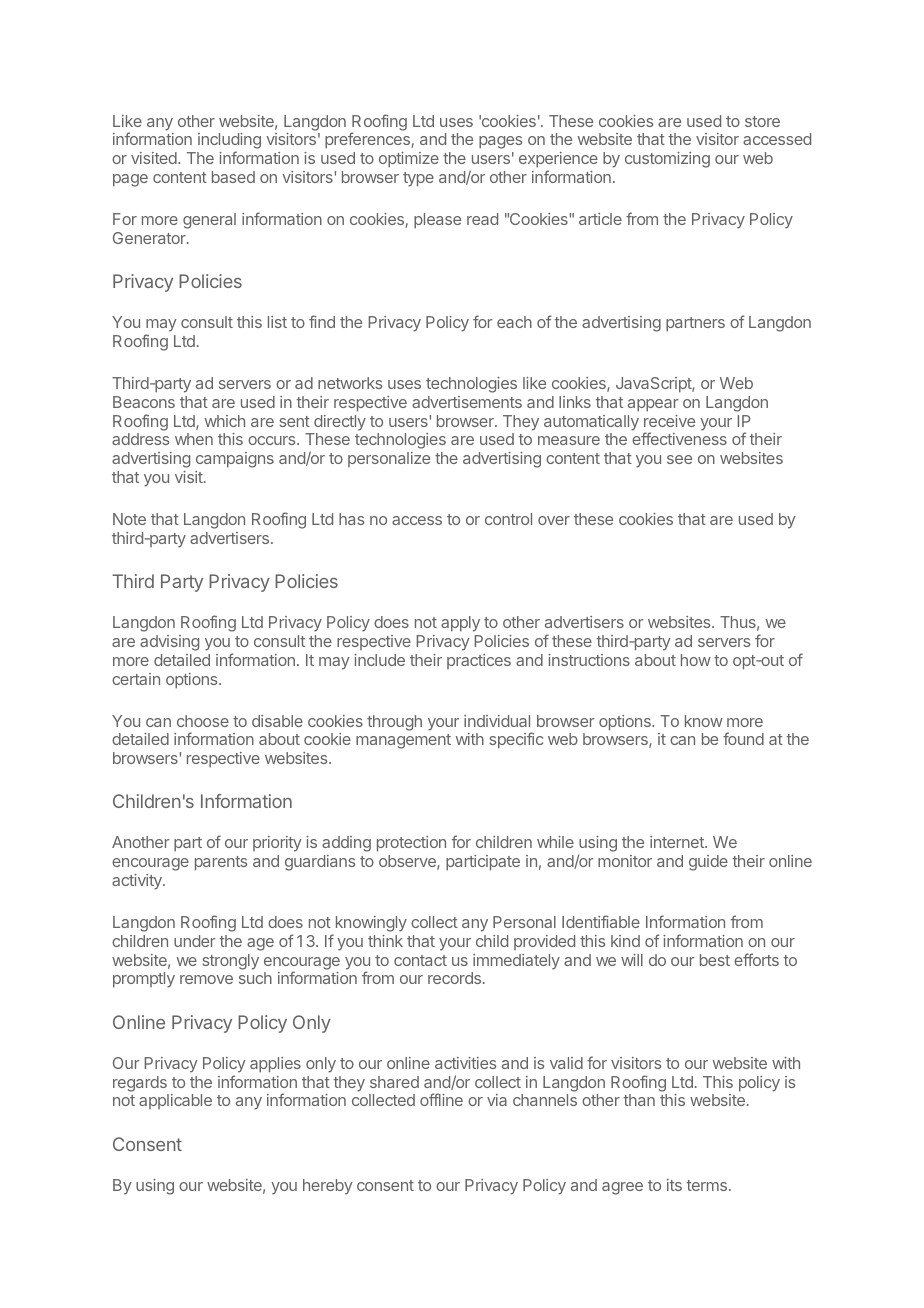 The image size is (924, 1308). I want to click on how, so click(696, 660).
